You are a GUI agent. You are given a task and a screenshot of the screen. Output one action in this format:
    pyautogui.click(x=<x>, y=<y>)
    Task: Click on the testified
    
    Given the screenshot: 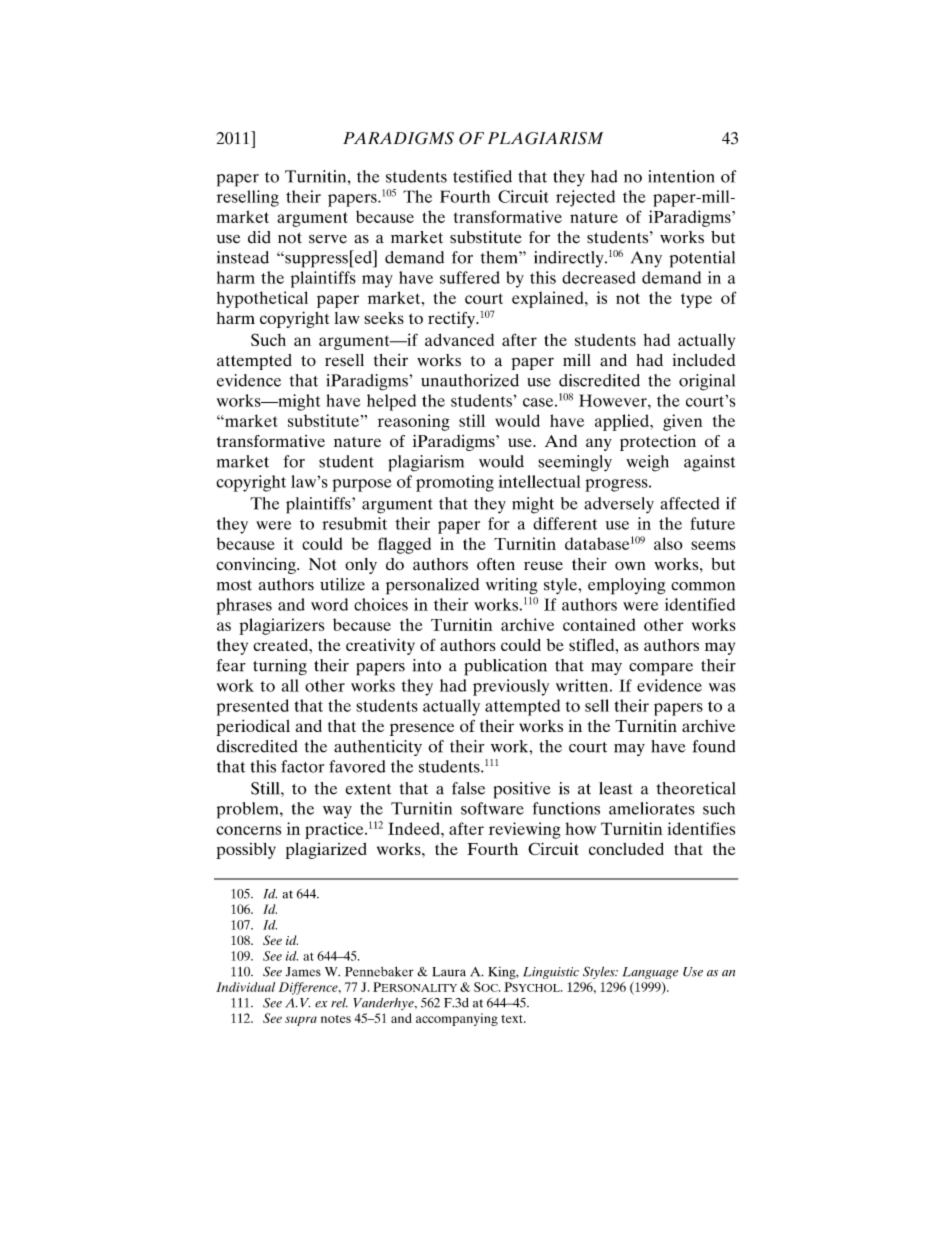 What is the action you would take?
    pyautogui.click(x=482, y=176)
